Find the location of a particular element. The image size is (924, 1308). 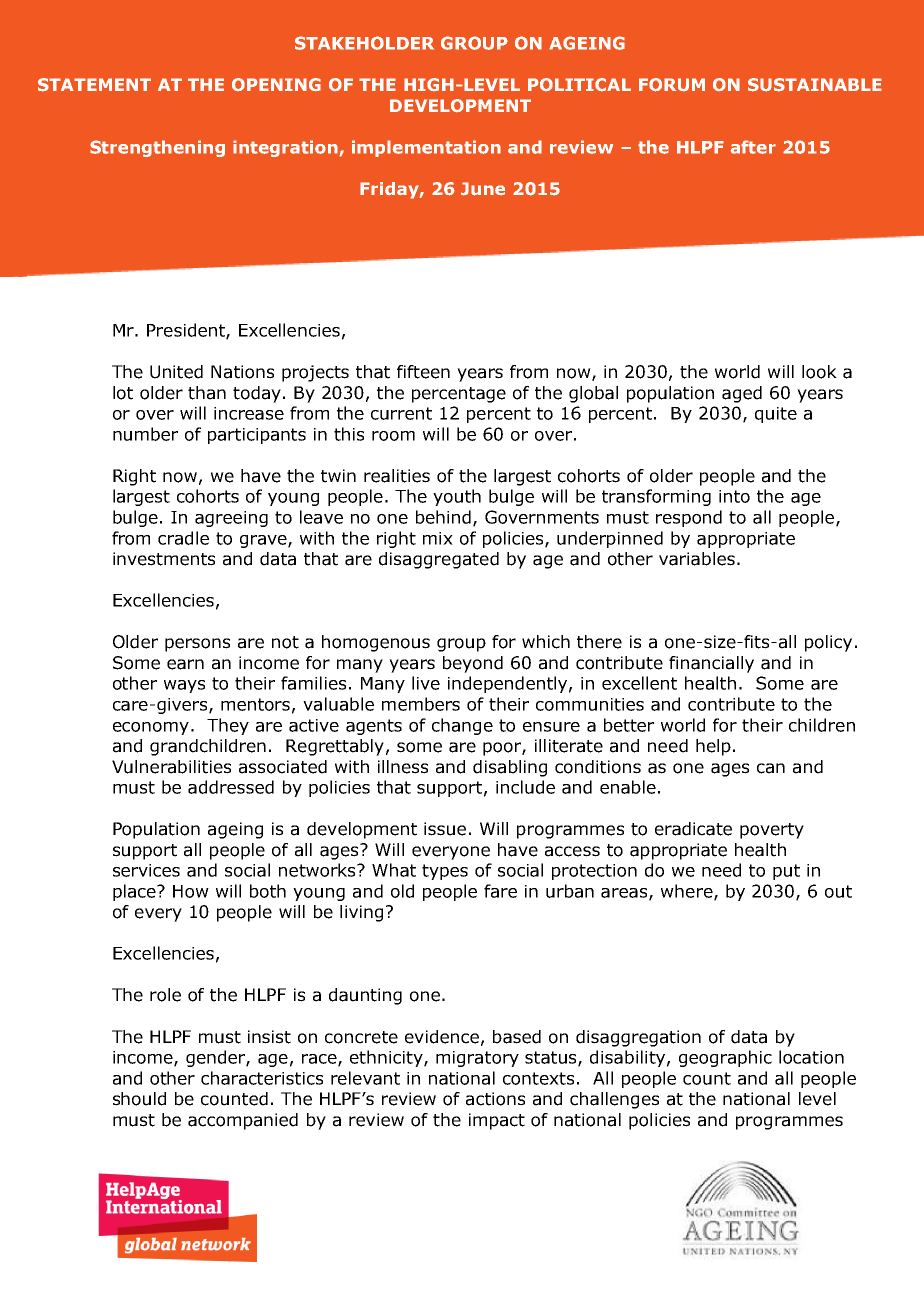

after is located at coordinates (753, 147).
